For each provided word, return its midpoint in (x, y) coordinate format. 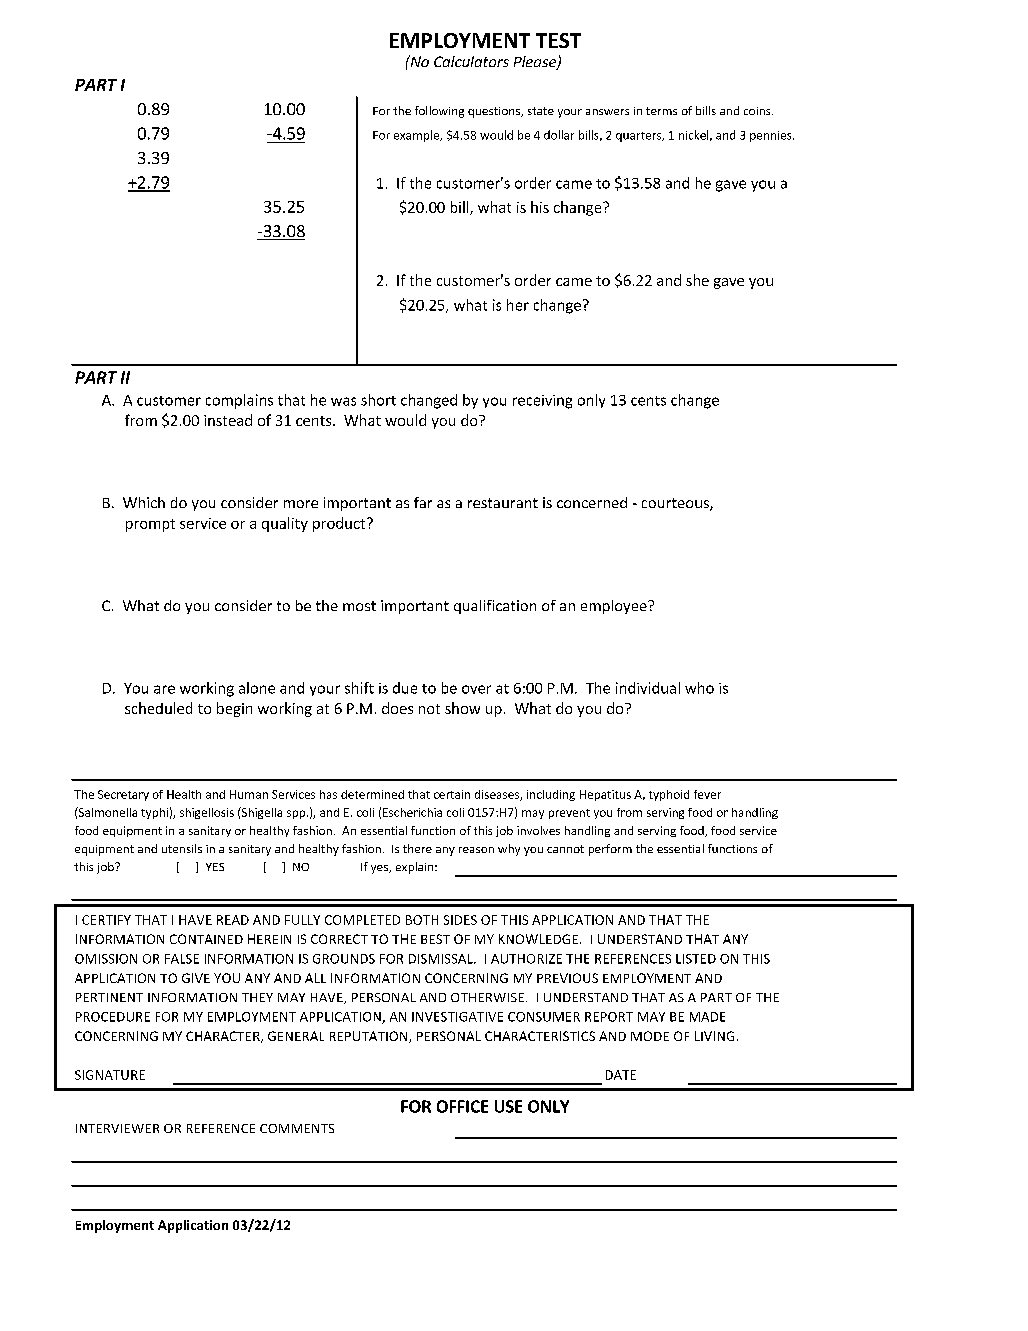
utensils (182, 848)
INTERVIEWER (117, 1128)
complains (239, 401)
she (697, 280)
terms (661, 111)
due (405, 688)
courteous (676, 504)
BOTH (422, 920)
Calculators (471, 61)
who (699, 688)
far (423, 502)
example (418, 136)
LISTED (696, 959)
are (164, 689)
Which (144, 502)
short (378, 400)
